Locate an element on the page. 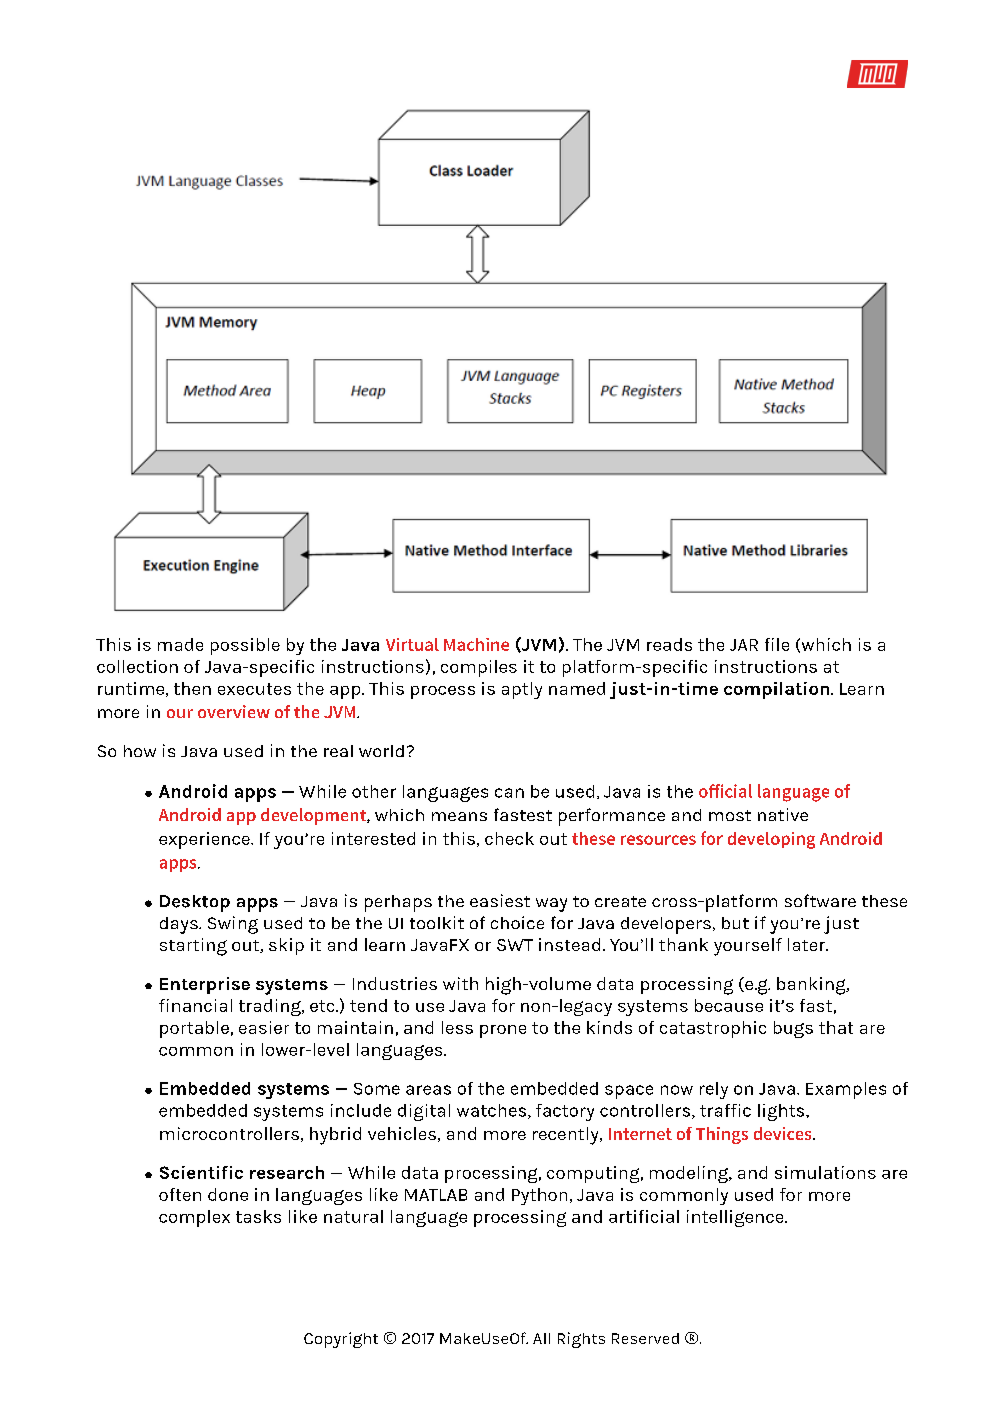 This image has height=1420, width=1004. All is located at coordinates (541, 1338).
